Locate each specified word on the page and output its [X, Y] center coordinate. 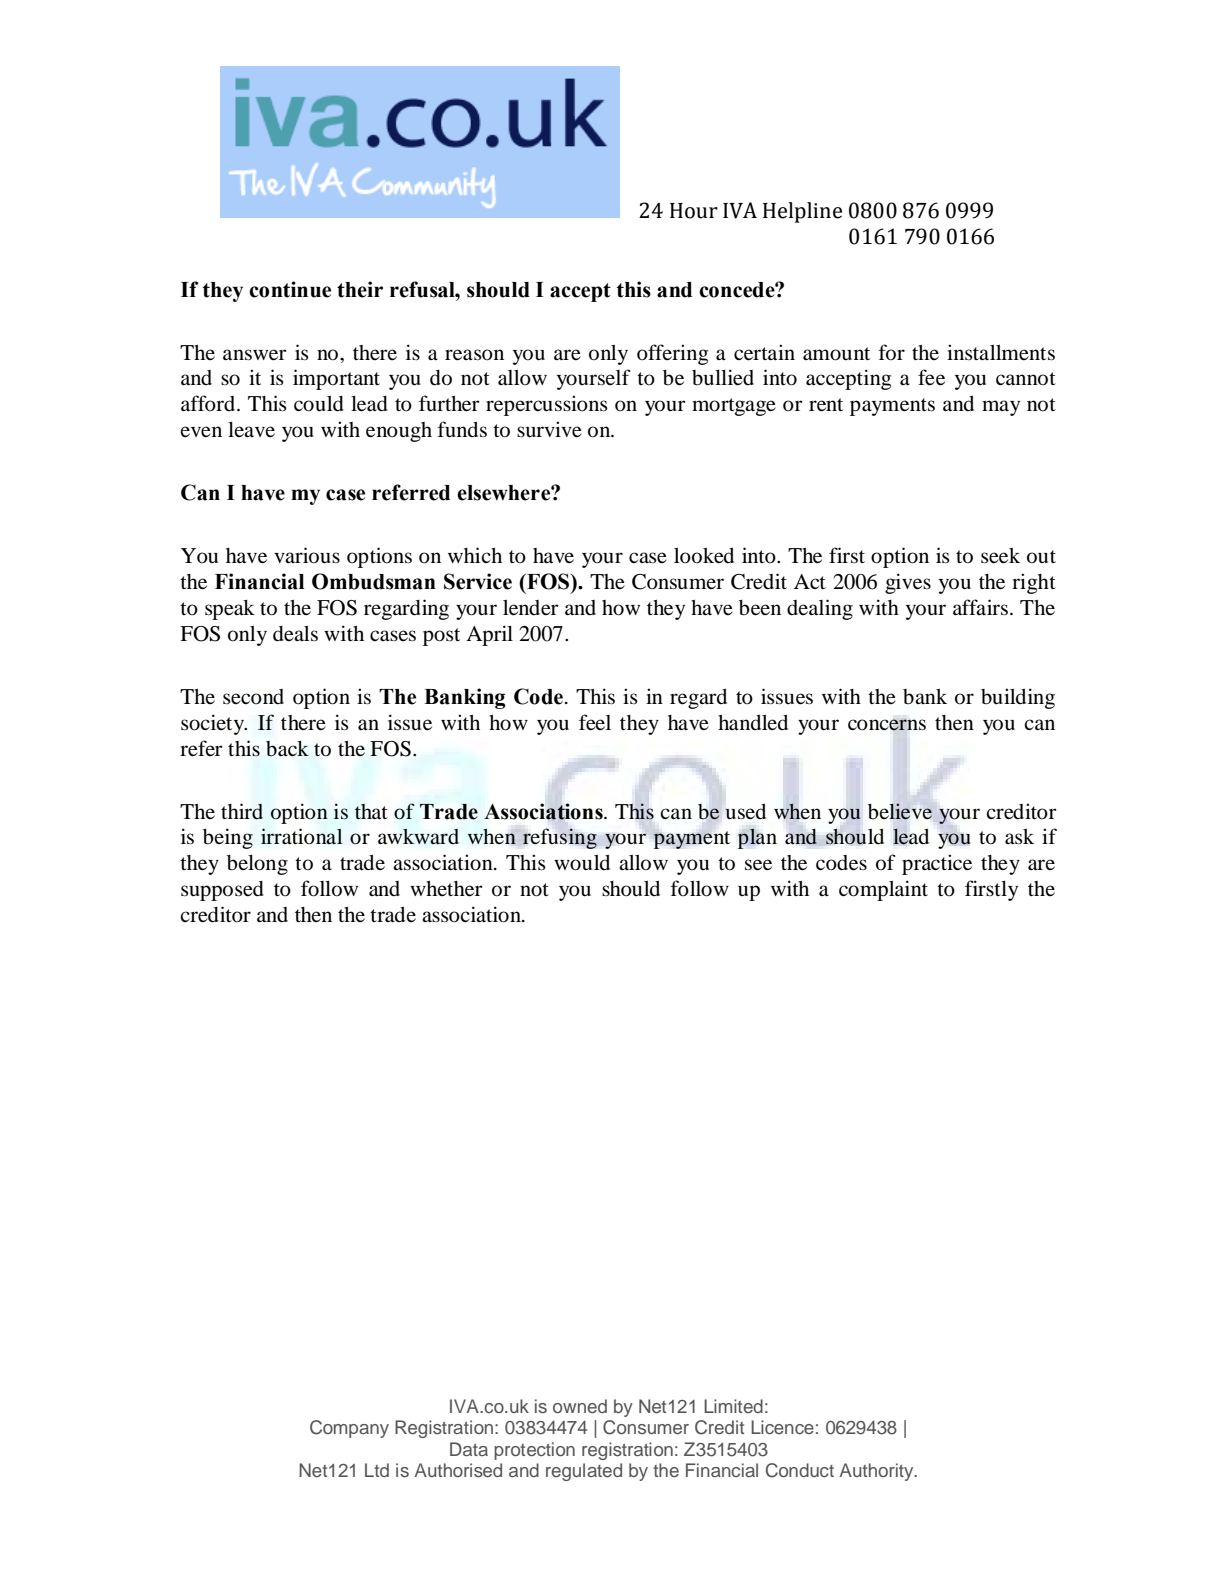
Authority [877, 1472]
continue [290, 289]
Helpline [802, 212]
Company [349, 1429]
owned [580, 1406]
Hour [694, 211]
